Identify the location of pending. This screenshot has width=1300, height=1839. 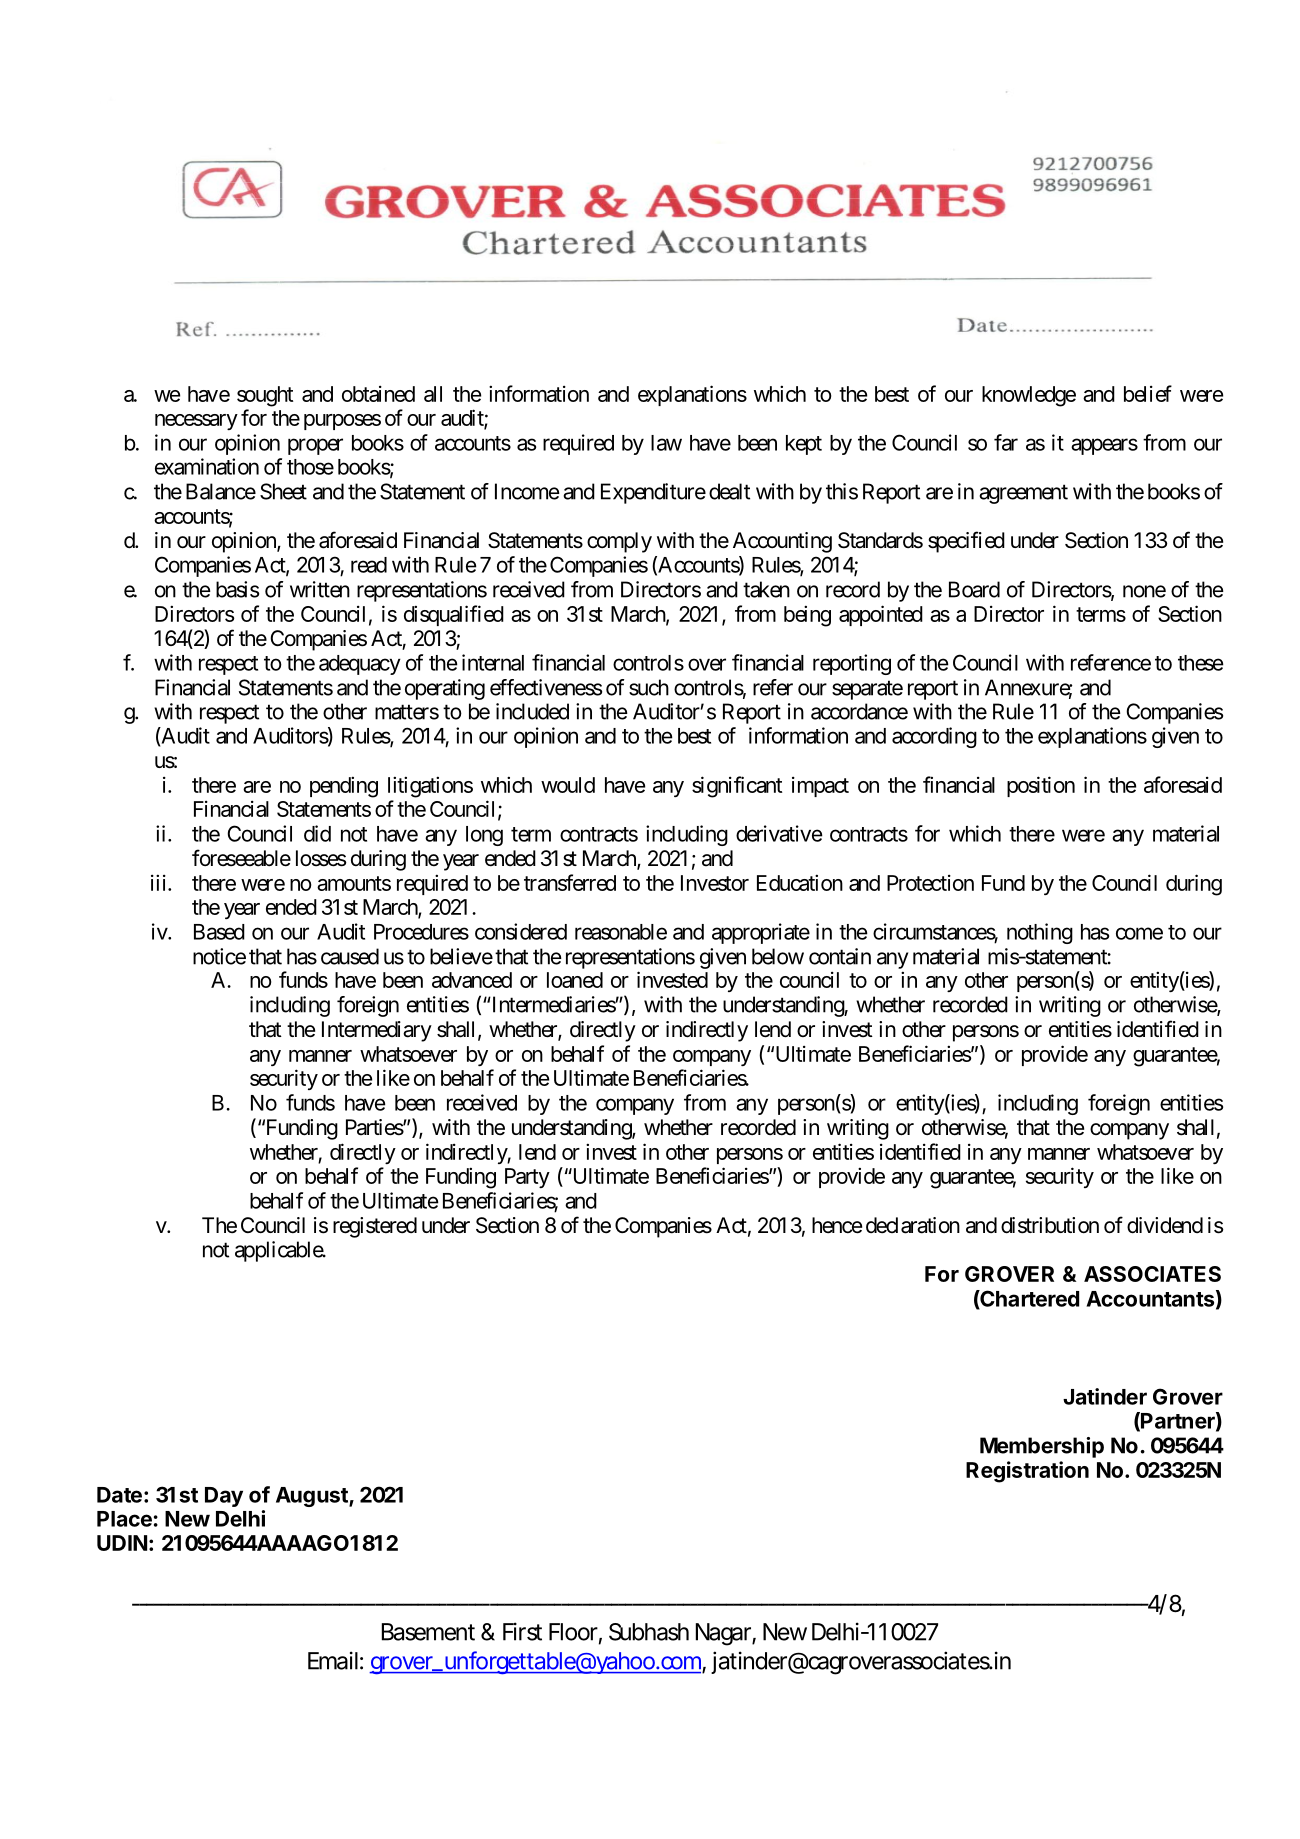
(344, 787).
